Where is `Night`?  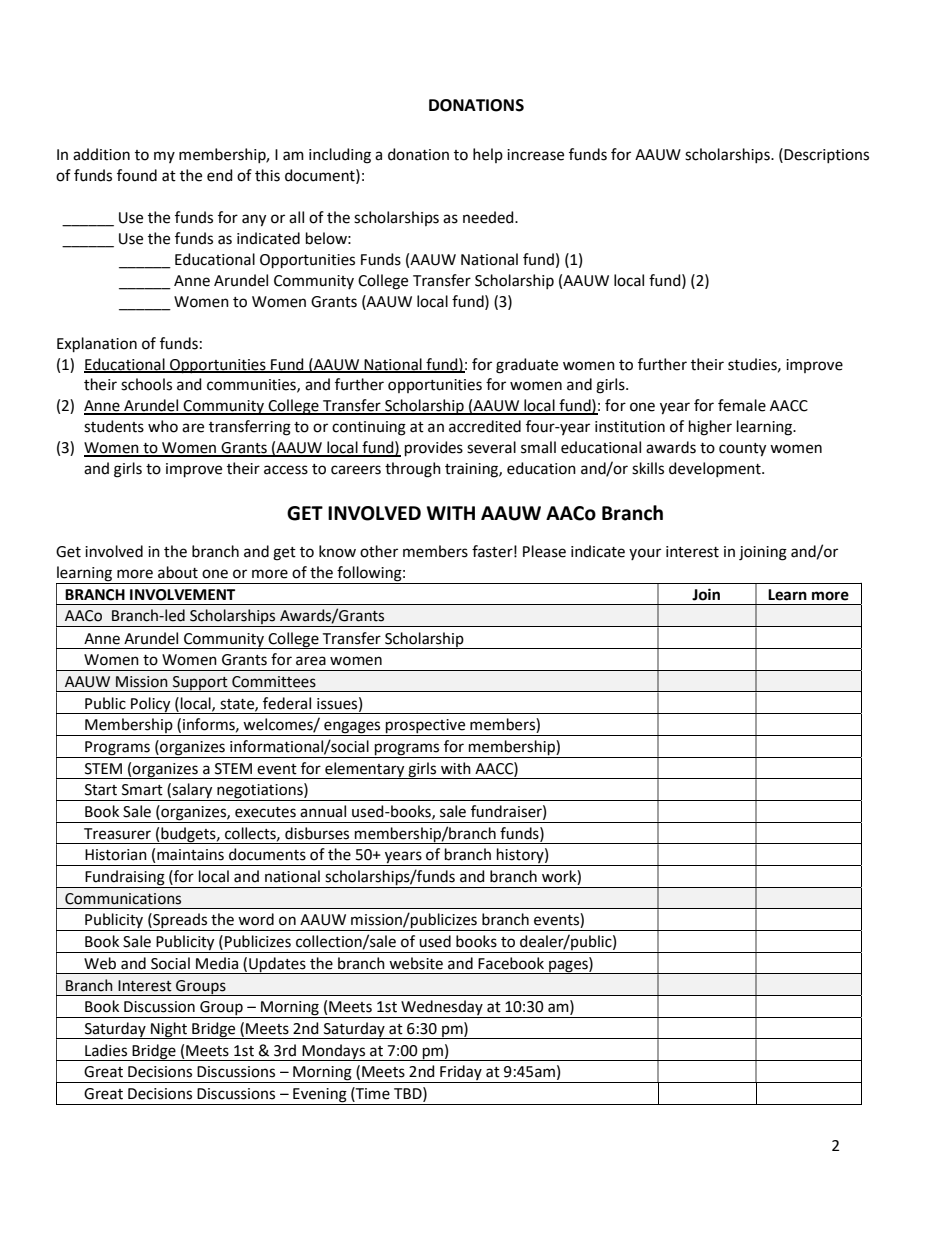 Night is located at coordinates (169, 1030).
